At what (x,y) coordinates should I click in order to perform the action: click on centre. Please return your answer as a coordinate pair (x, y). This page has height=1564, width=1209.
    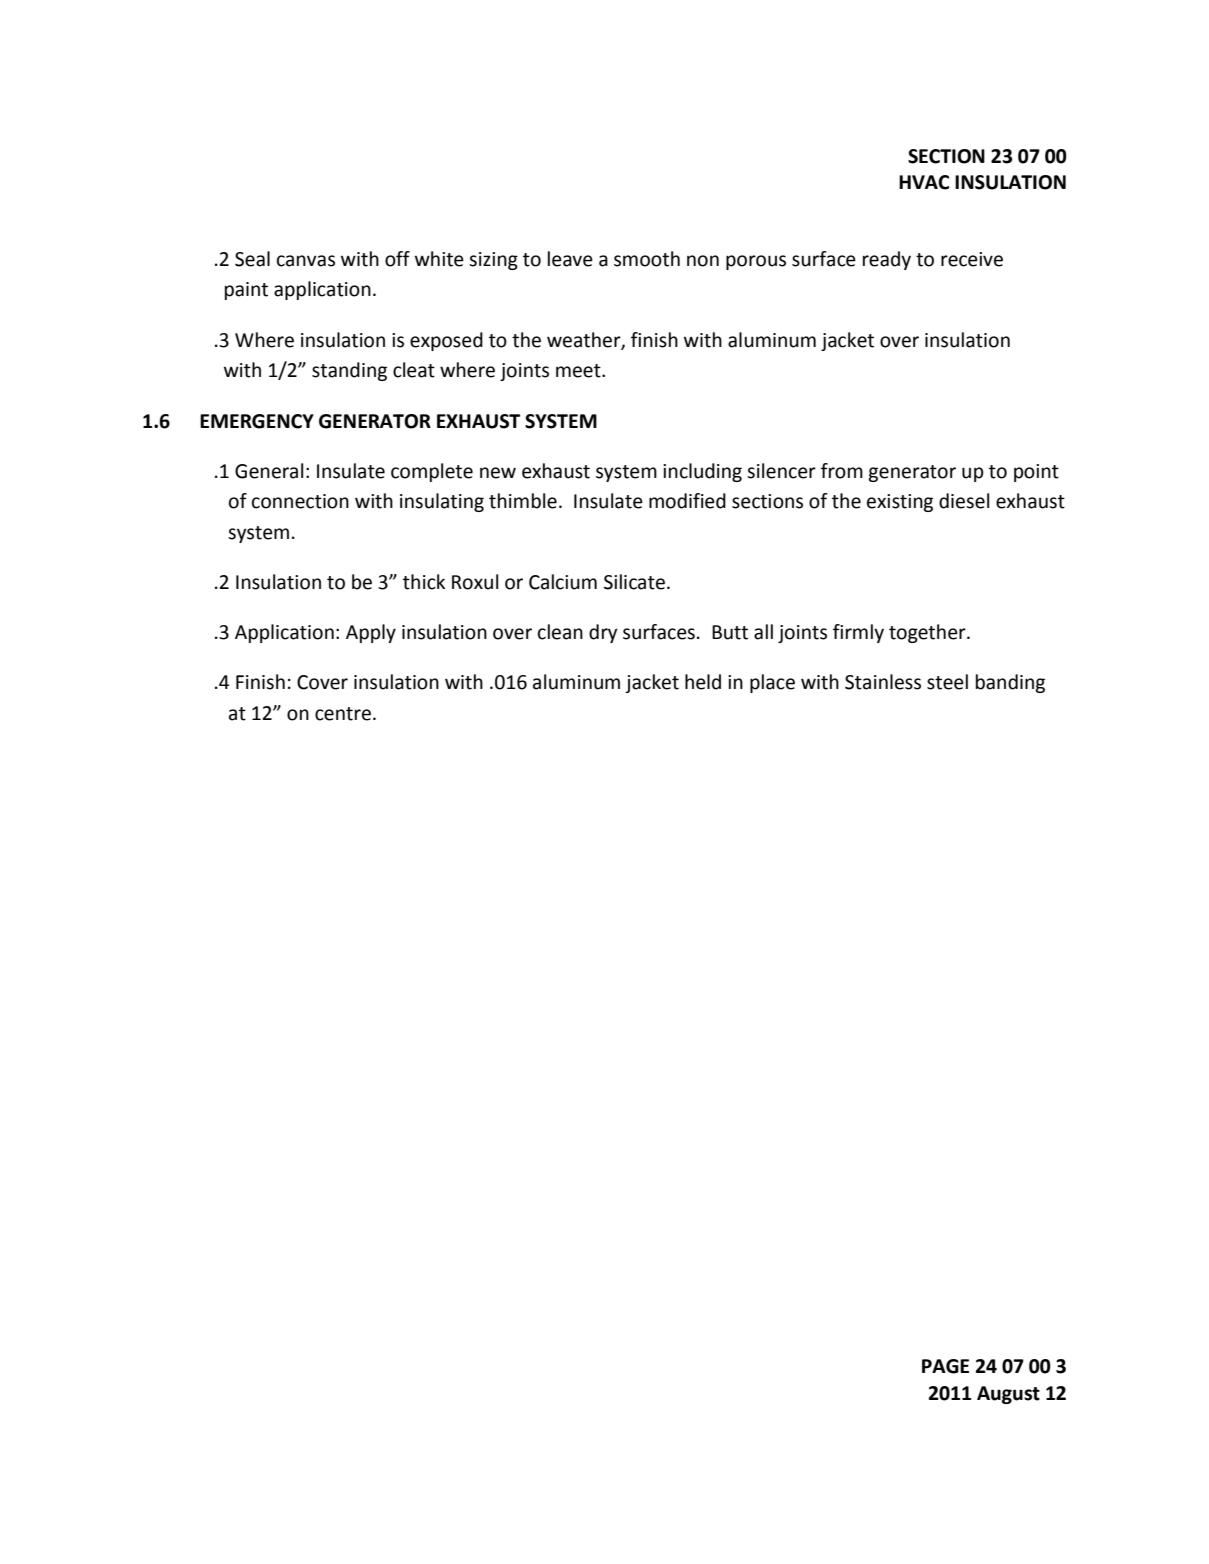
    Looking at the image, I should click on (343, 714).
